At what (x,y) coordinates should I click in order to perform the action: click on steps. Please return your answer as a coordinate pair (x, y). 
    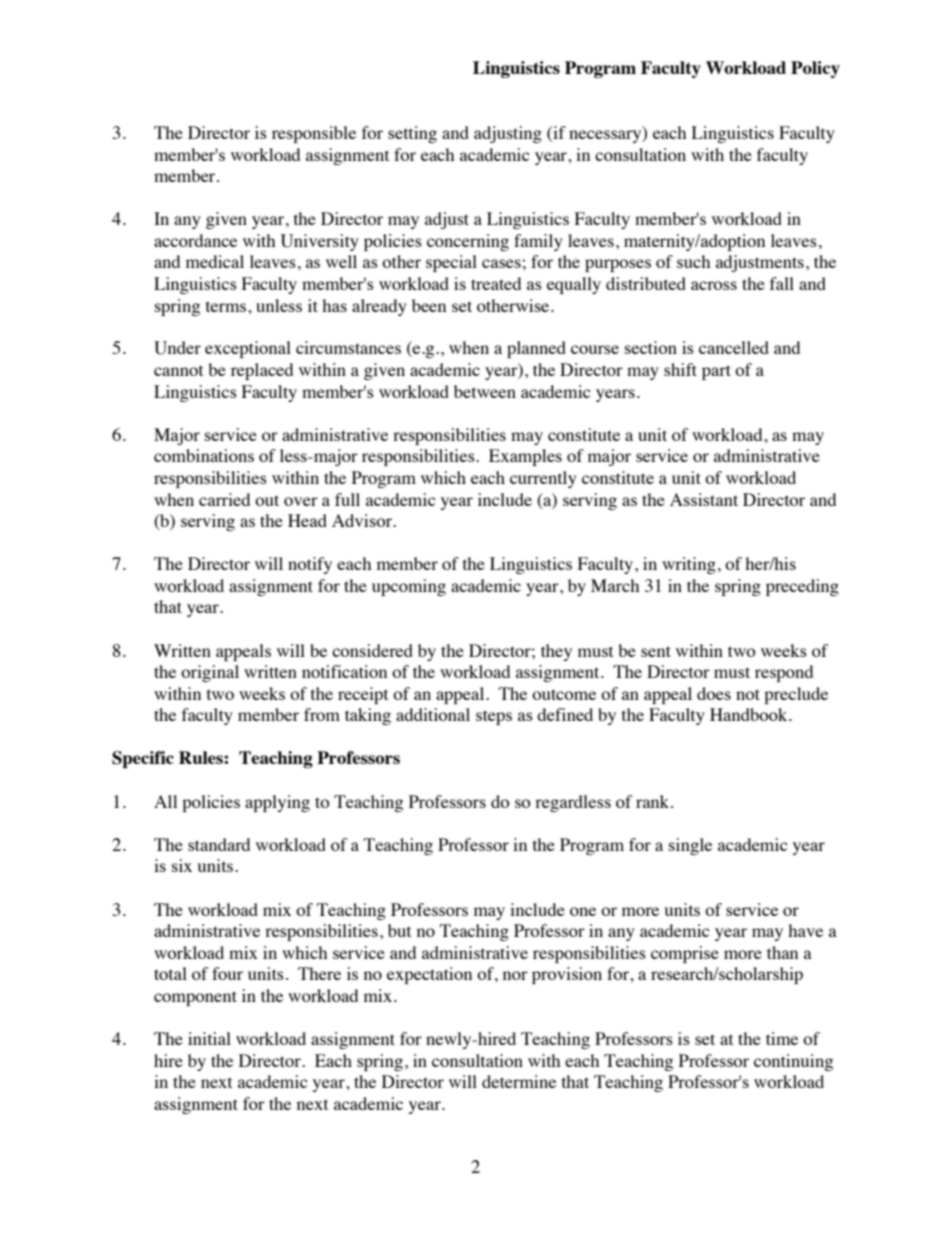
    Looking at the image, I should click on (494, 717).
